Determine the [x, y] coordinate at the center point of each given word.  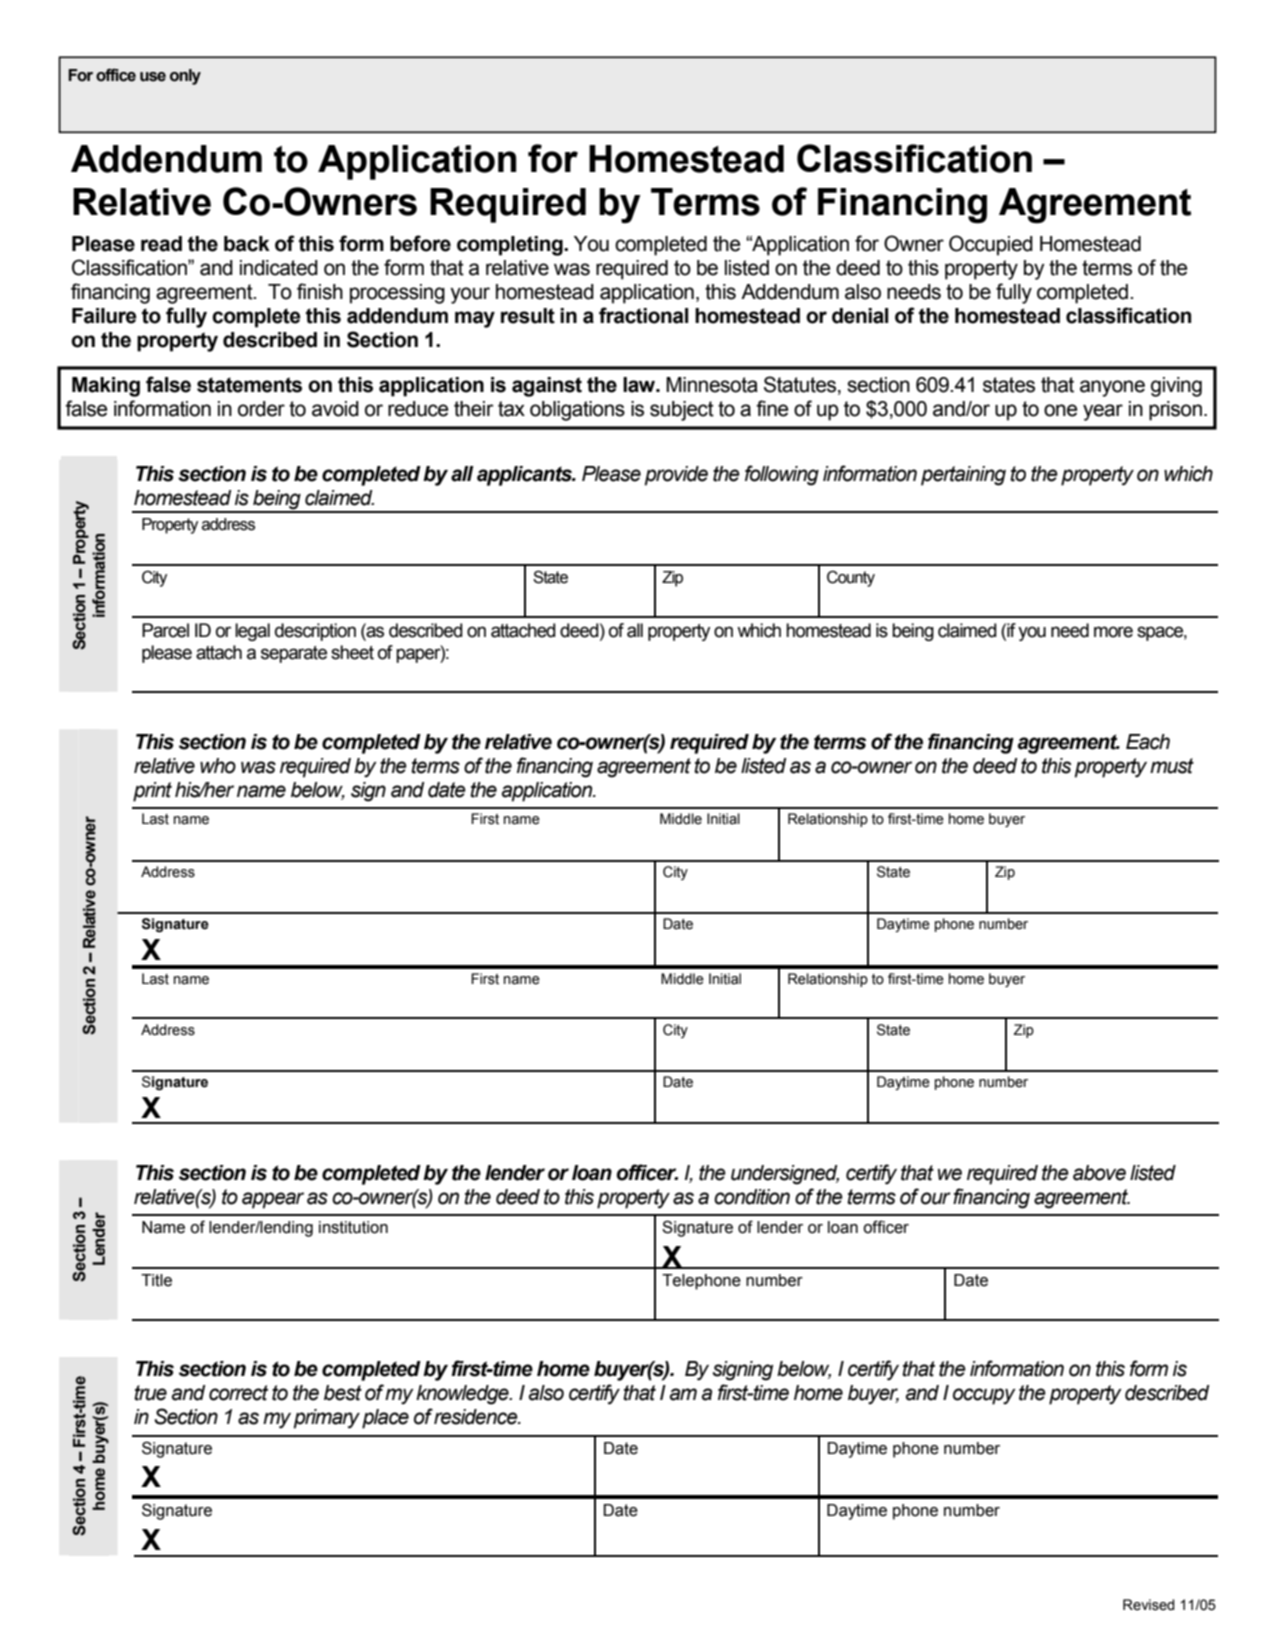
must [1172, 766]
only [185, 77]
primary [327, 1419]
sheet [352, 652]
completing [511, 246]
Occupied [991, 245]
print [152, 792]
